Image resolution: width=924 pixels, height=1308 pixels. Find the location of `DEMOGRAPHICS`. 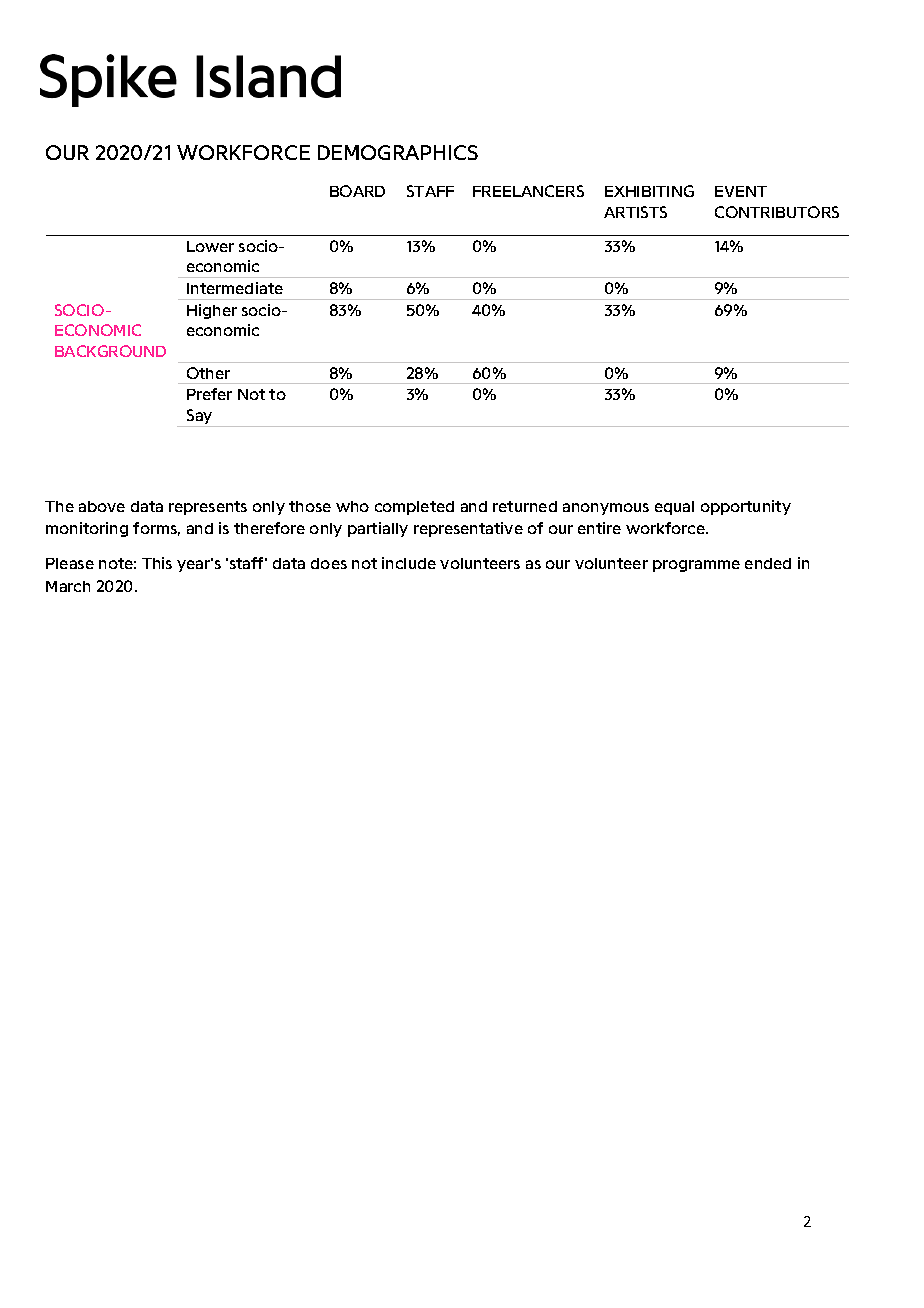

DEMOGRAPHICS is located at coordinates (398, 152).
